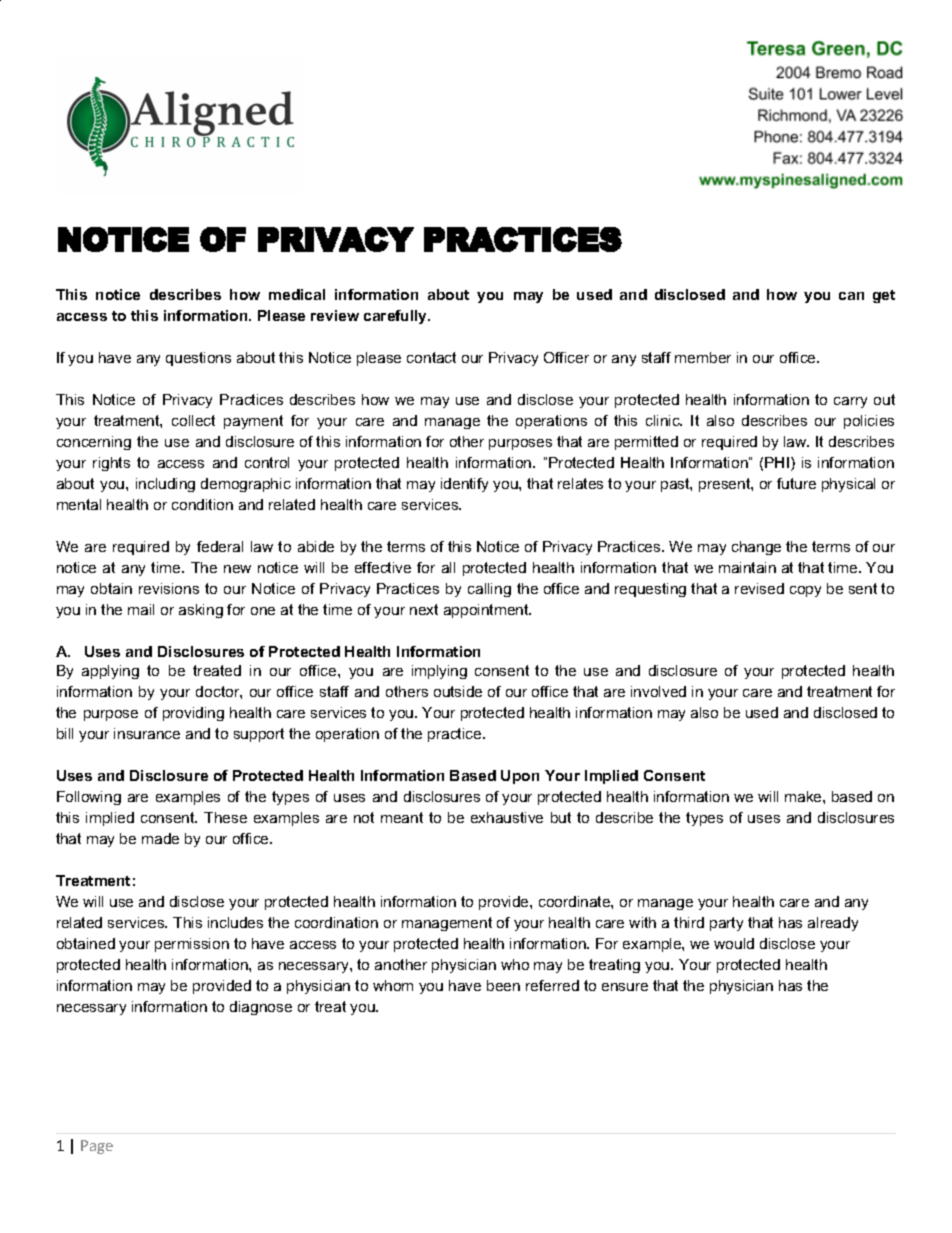 The width and height of the screenshot is (952, 1233). I want to click on identify, so click(464, 485).
